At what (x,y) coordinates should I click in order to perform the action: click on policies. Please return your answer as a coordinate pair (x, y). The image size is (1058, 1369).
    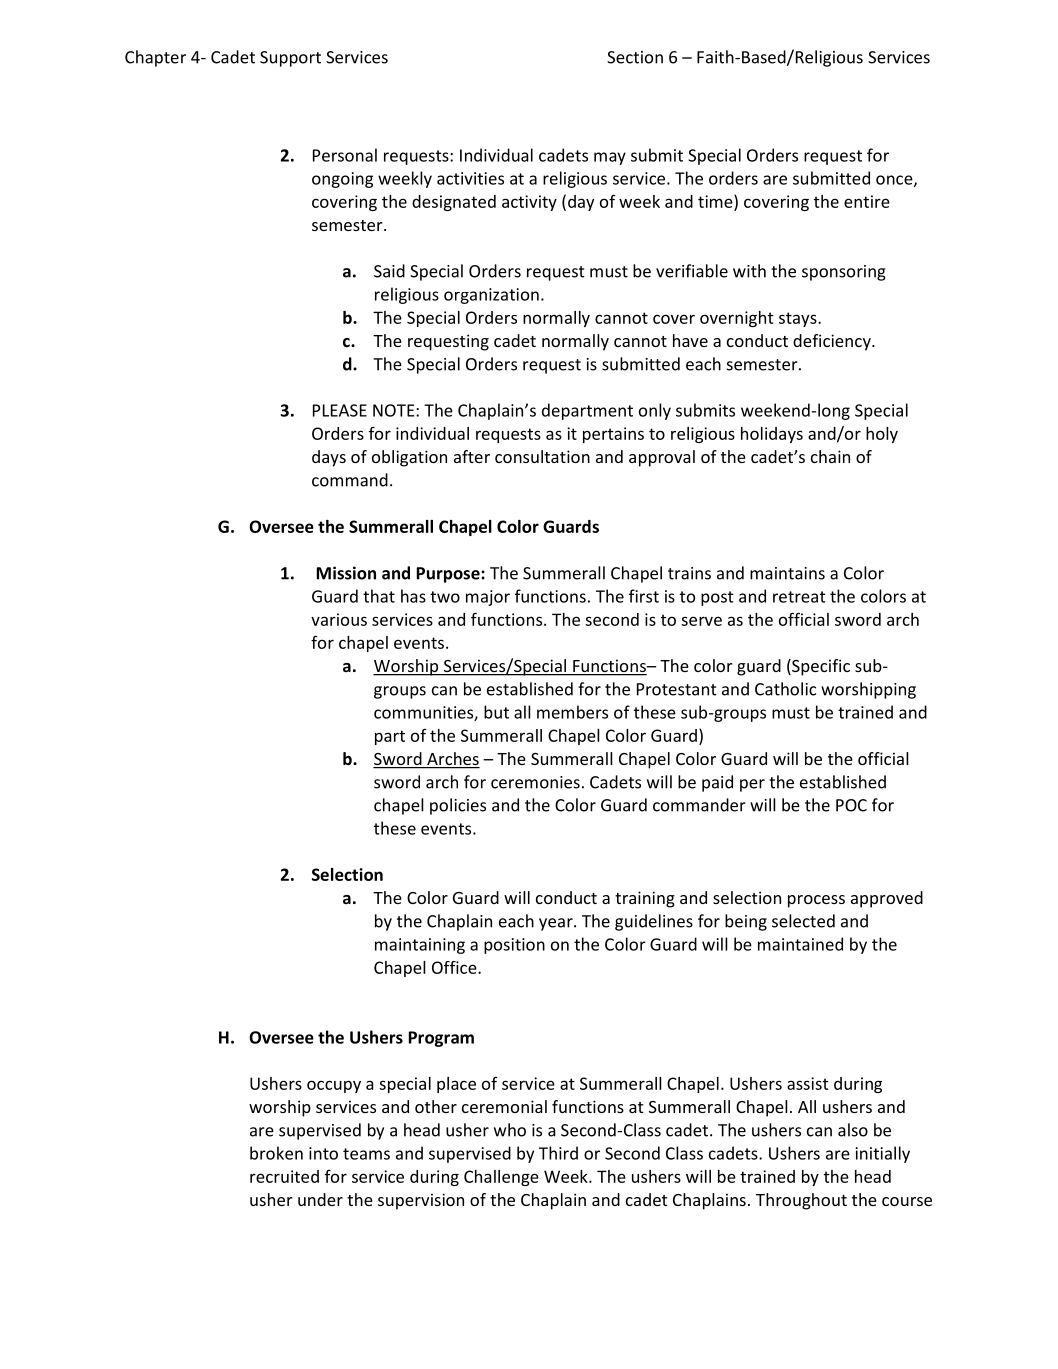
    Looking at the image, I should click on (458, 806).
